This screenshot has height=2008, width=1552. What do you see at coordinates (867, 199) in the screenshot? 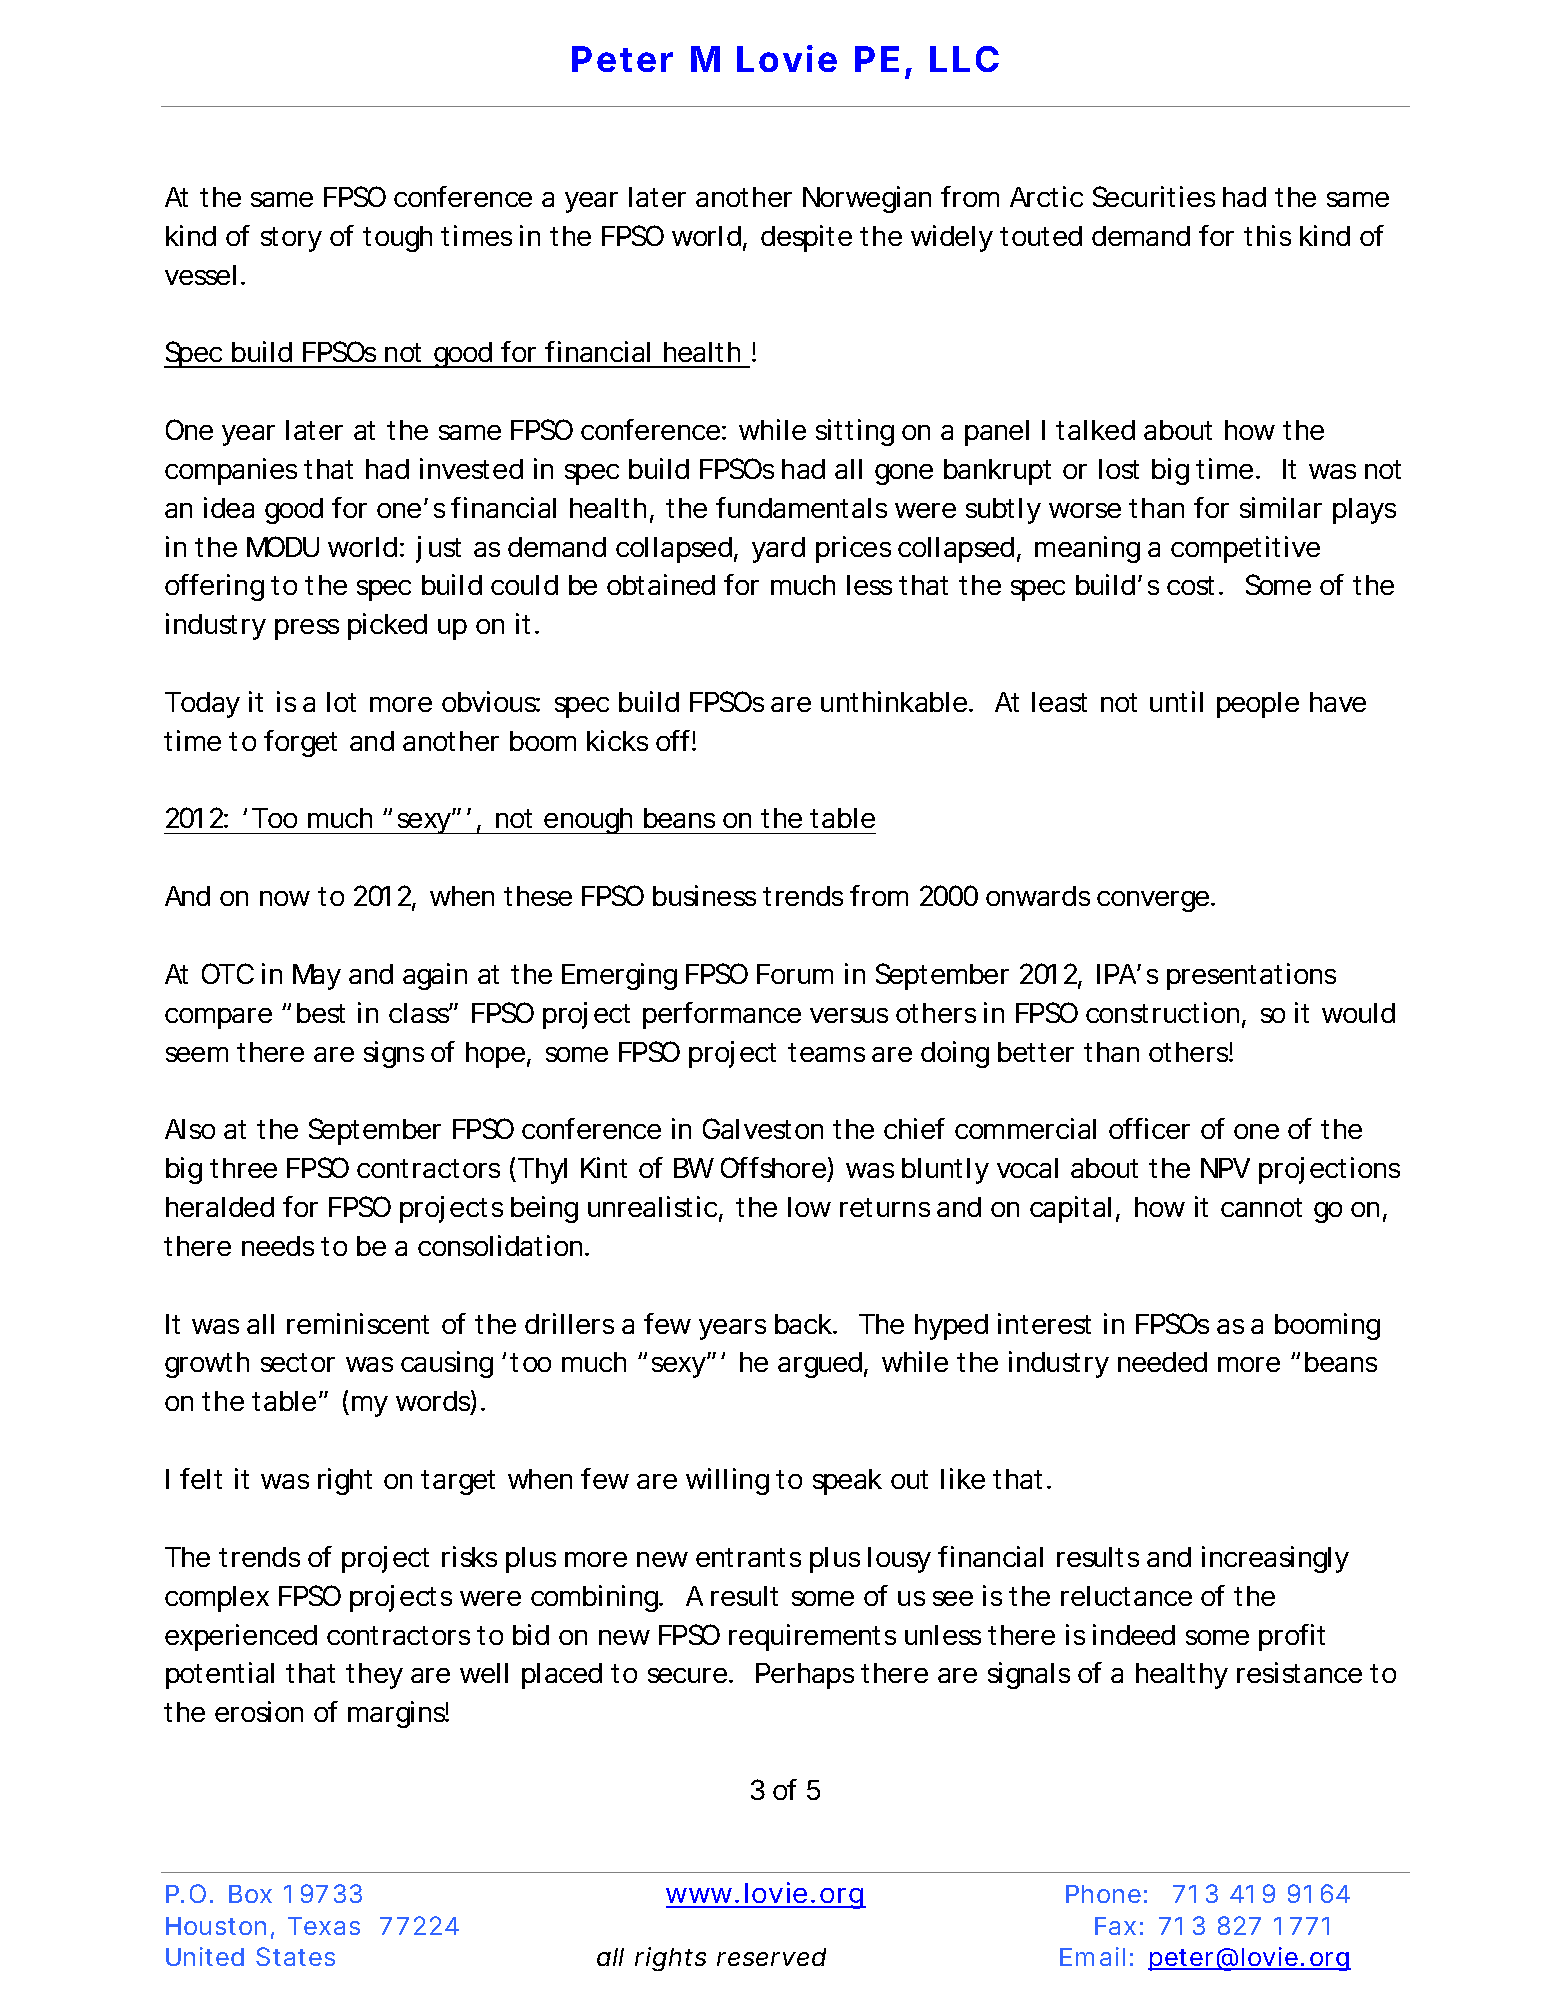
I see `Norwegian` at bounding box center [867, 199].
